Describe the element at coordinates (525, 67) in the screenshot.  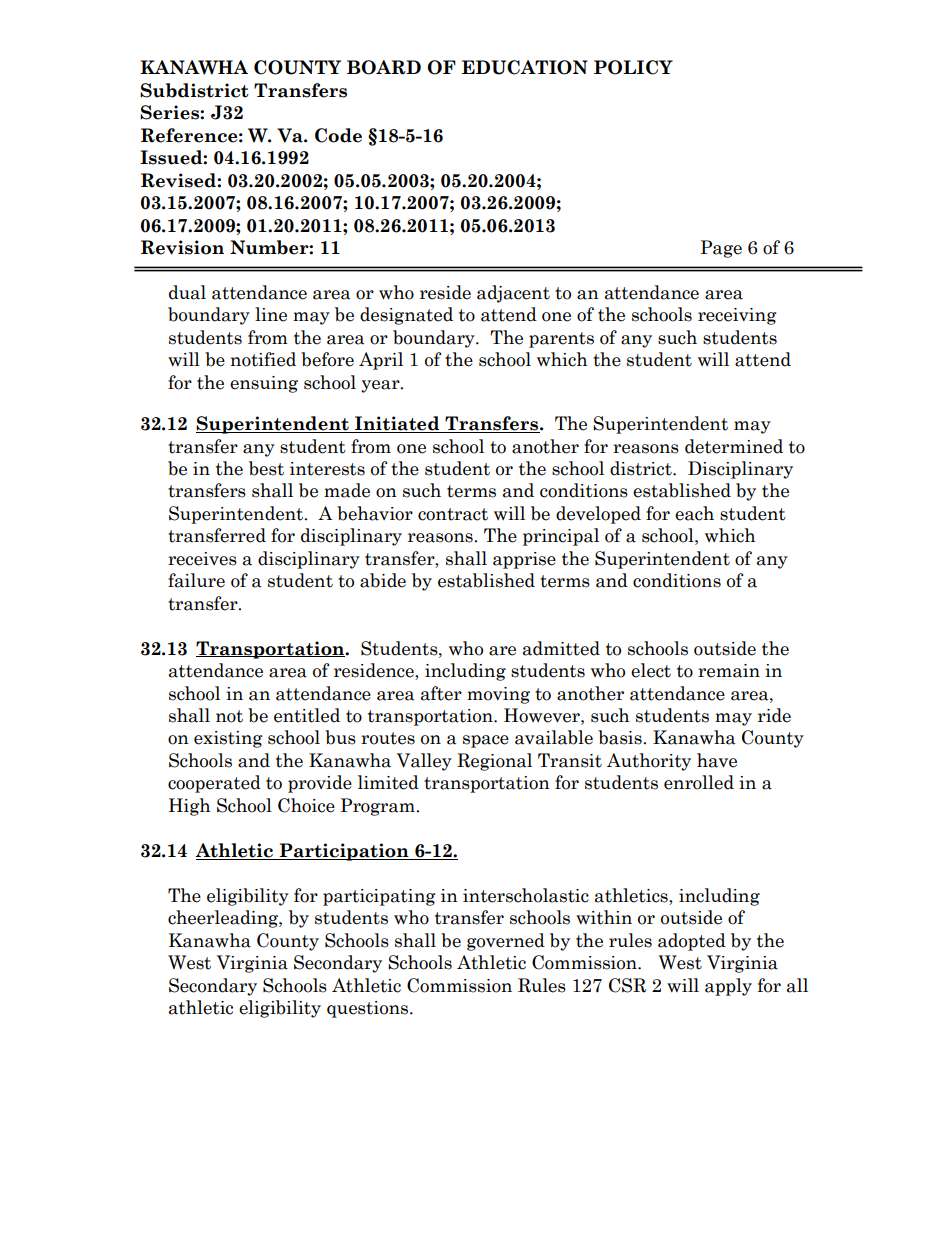
I see `EDUCATION` at that location.
